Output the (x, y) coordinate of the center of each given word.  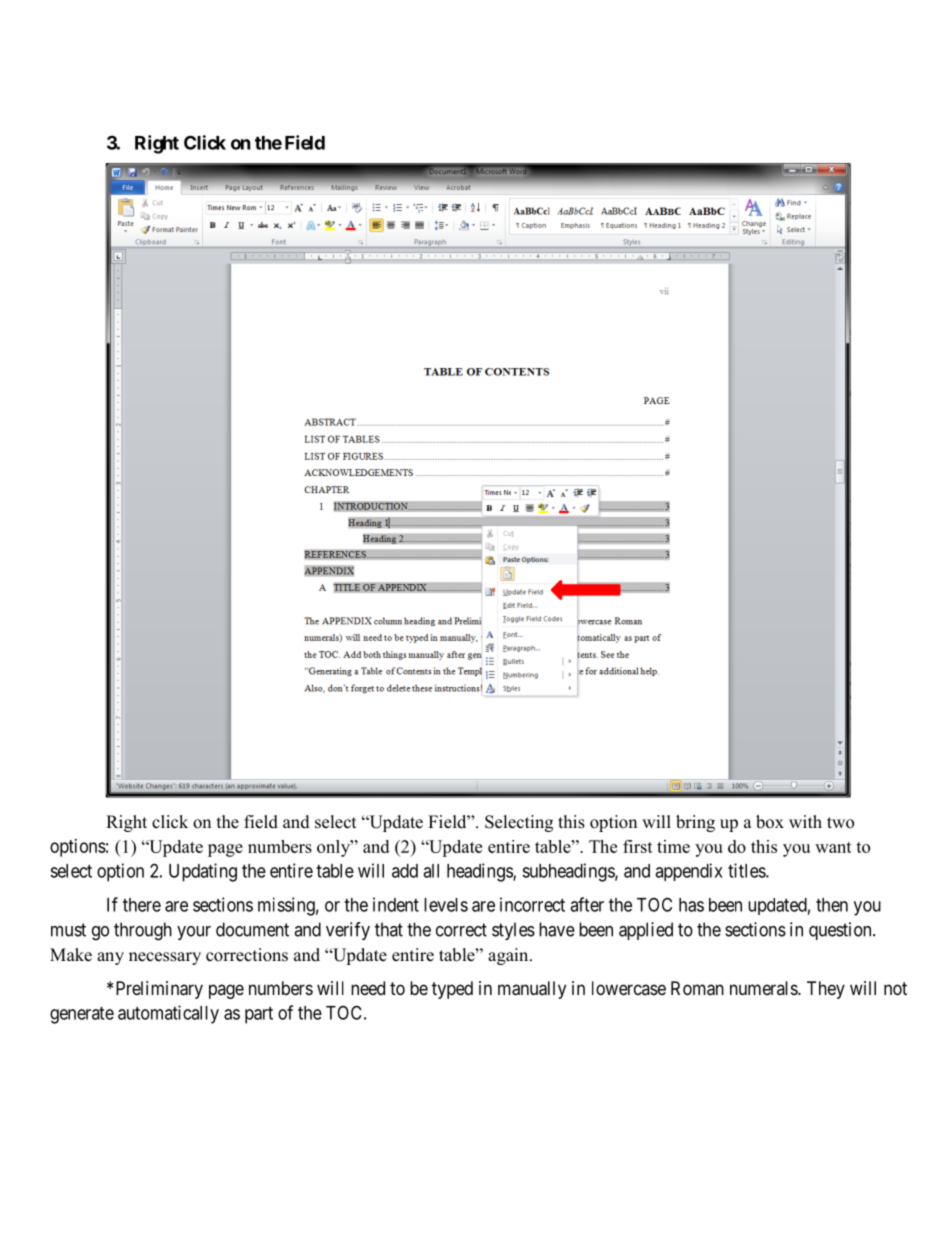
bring (695, 823)
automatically (168, 1014)
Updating (203, 872)
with (805, 821)
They (826, 990)
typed (452, 990)
